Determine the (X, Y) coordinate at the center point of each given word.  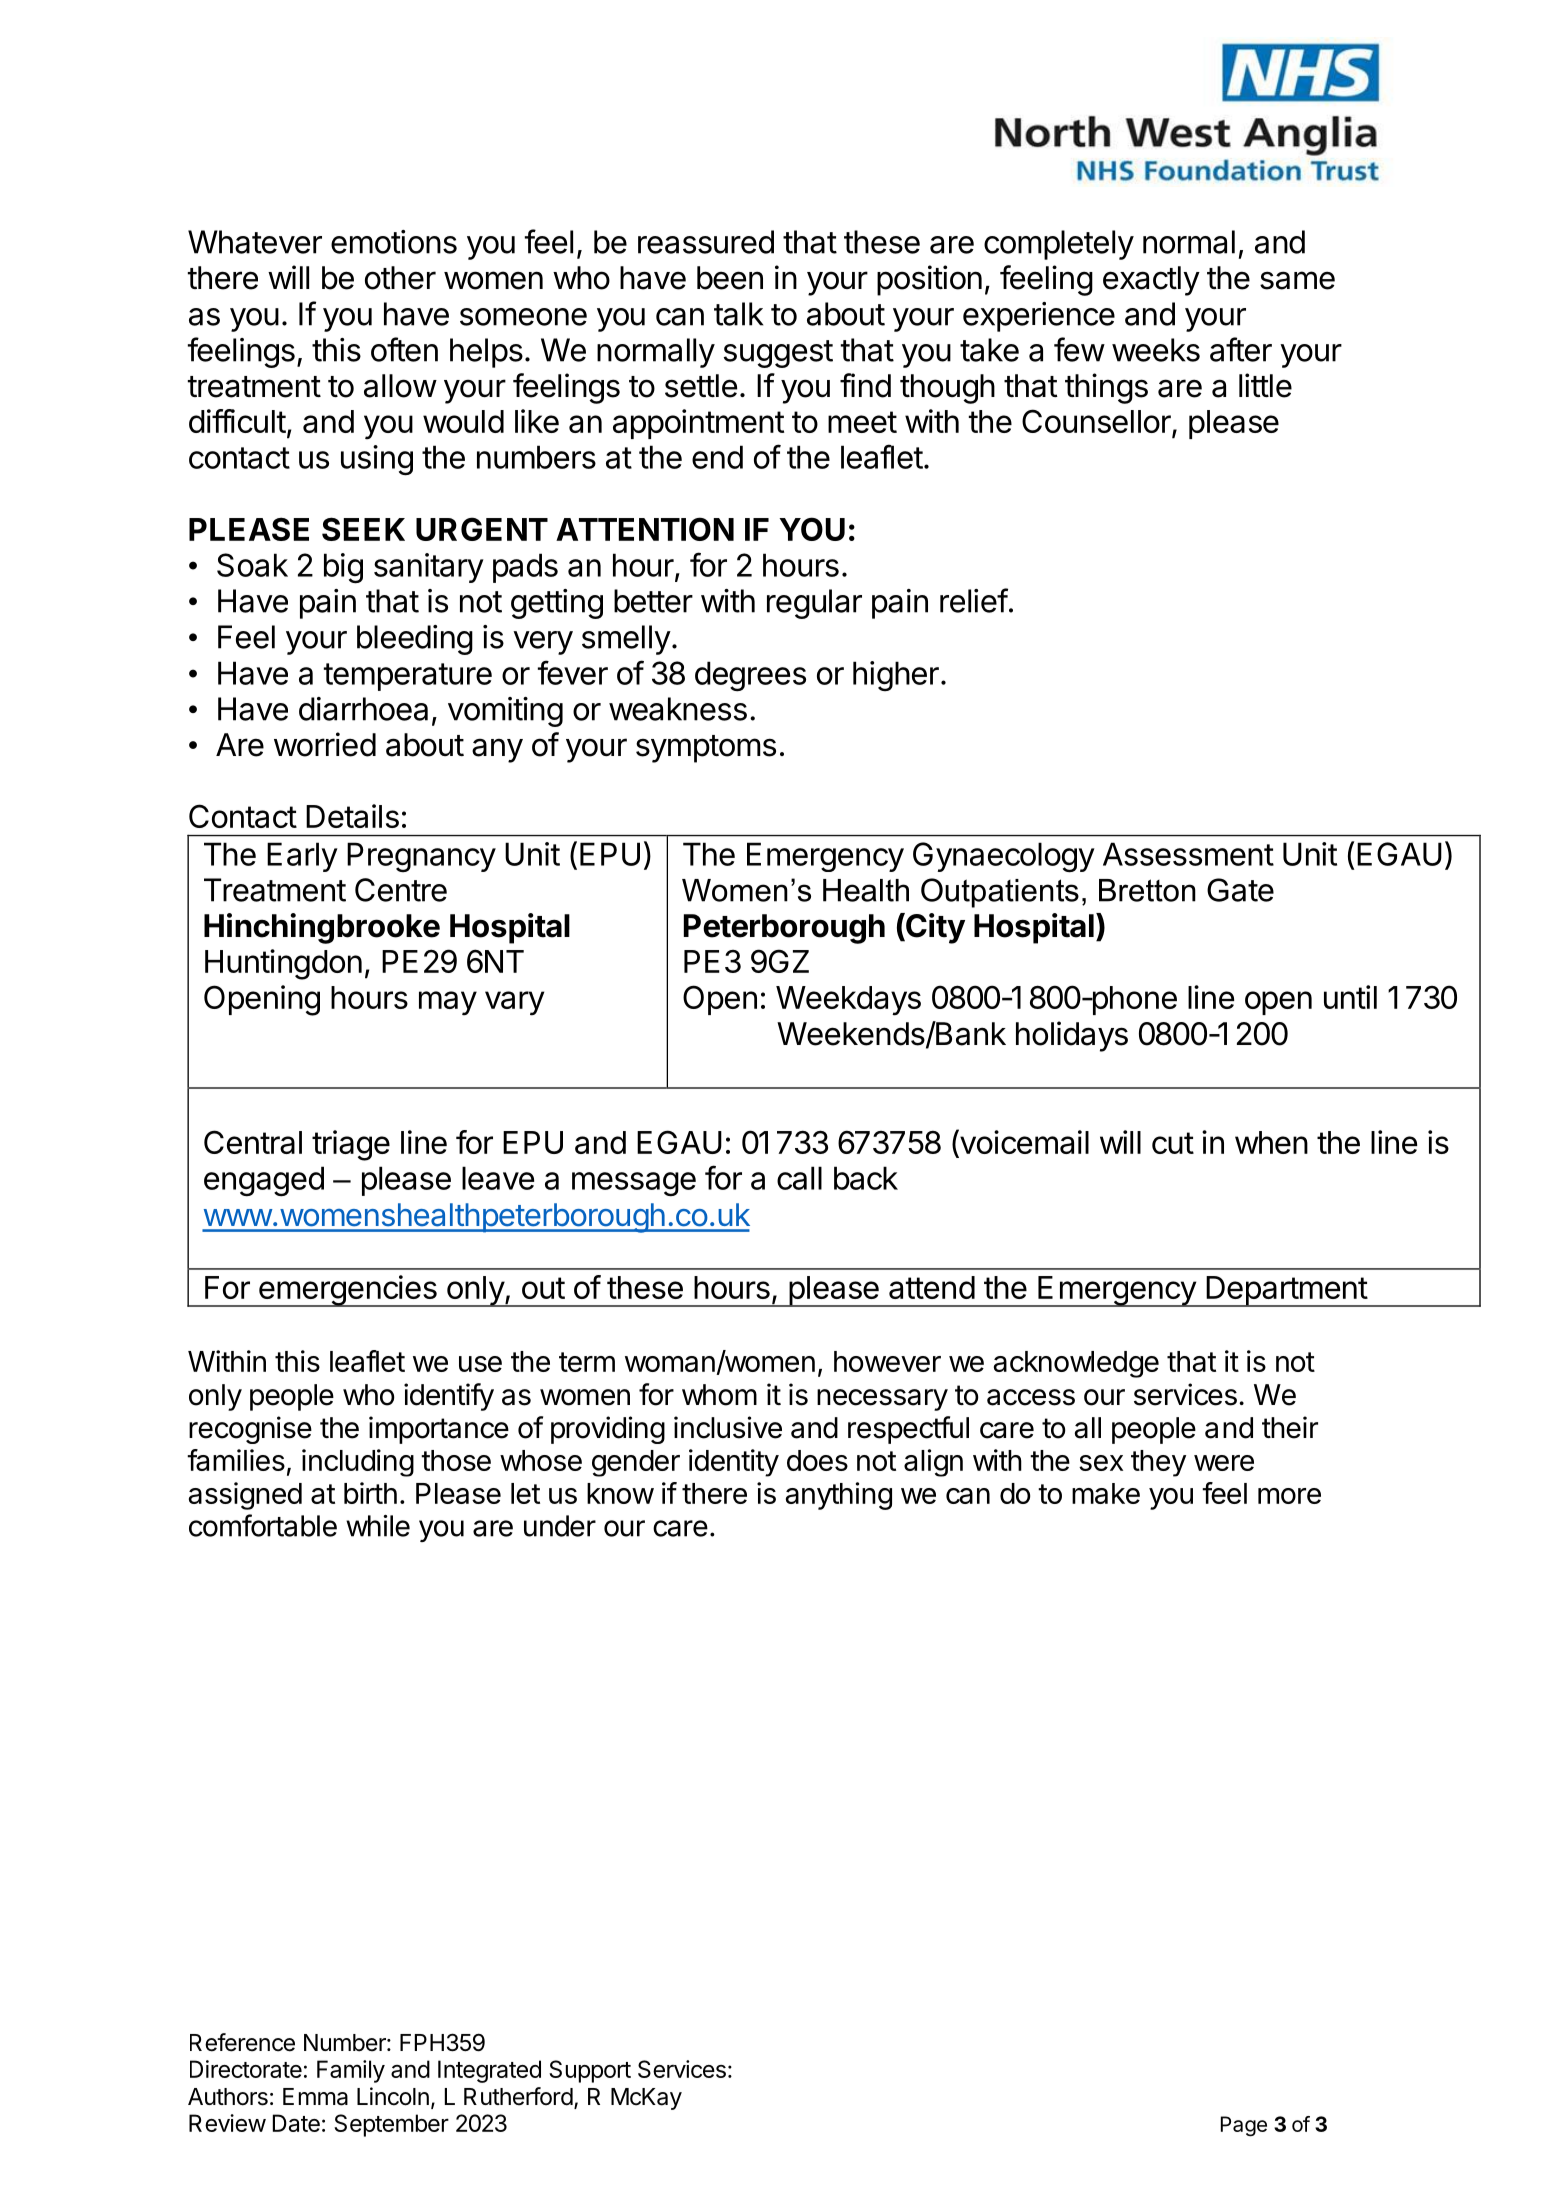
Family (351, 2071)
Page (1244, 2126)
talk (738, 314)
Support (590, 2071)
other (400, 278)
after (1241, 349)
